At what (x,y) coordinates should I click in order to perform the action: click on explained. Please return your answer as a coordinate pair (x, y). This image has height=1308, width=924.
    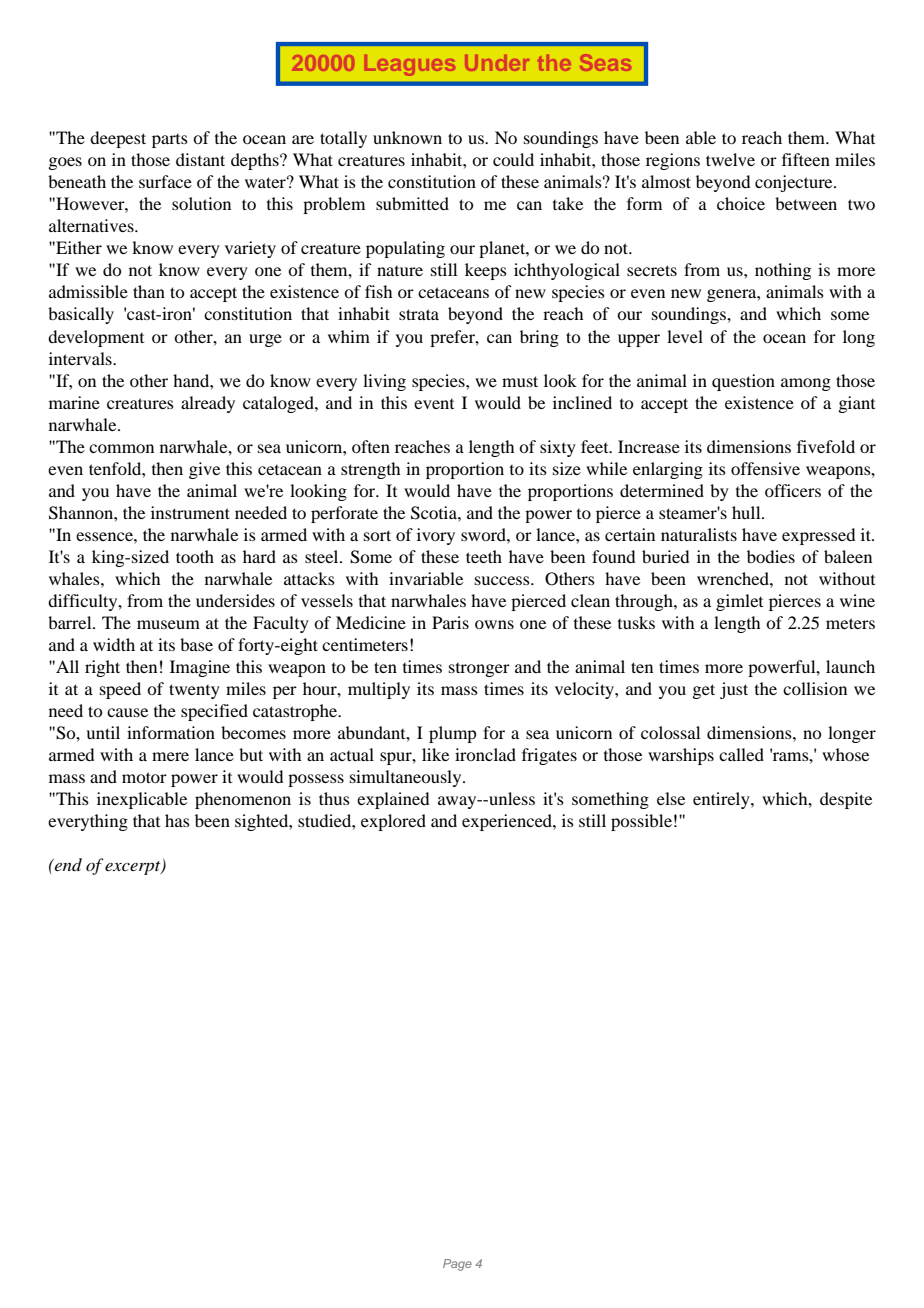
    Looking at the image, I should click on (393, 800).
